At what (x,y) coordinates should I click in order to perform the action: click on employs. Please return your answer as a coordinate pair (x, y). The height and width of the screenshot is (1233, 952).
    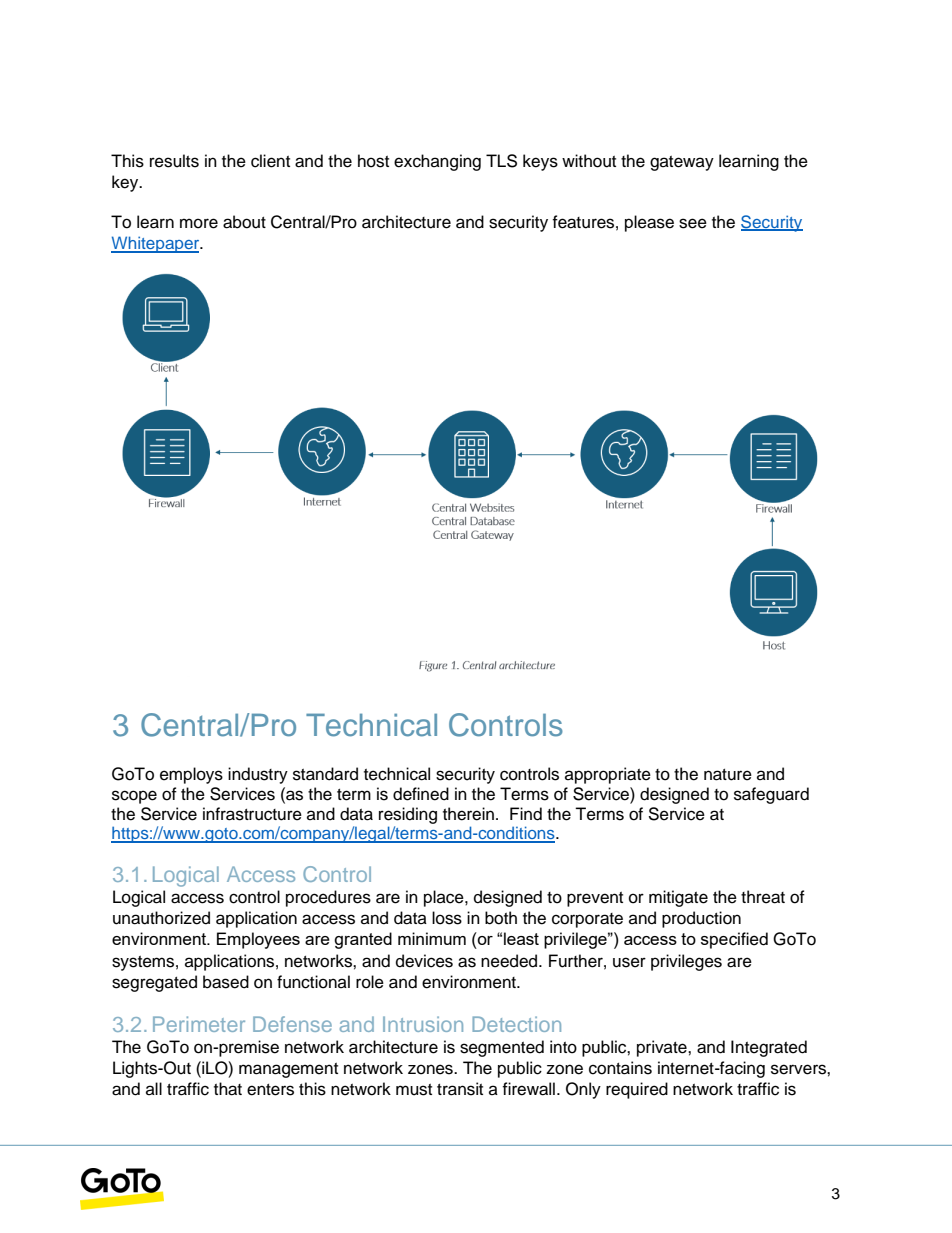
    Looking at the image, I should click on (191, 775).
